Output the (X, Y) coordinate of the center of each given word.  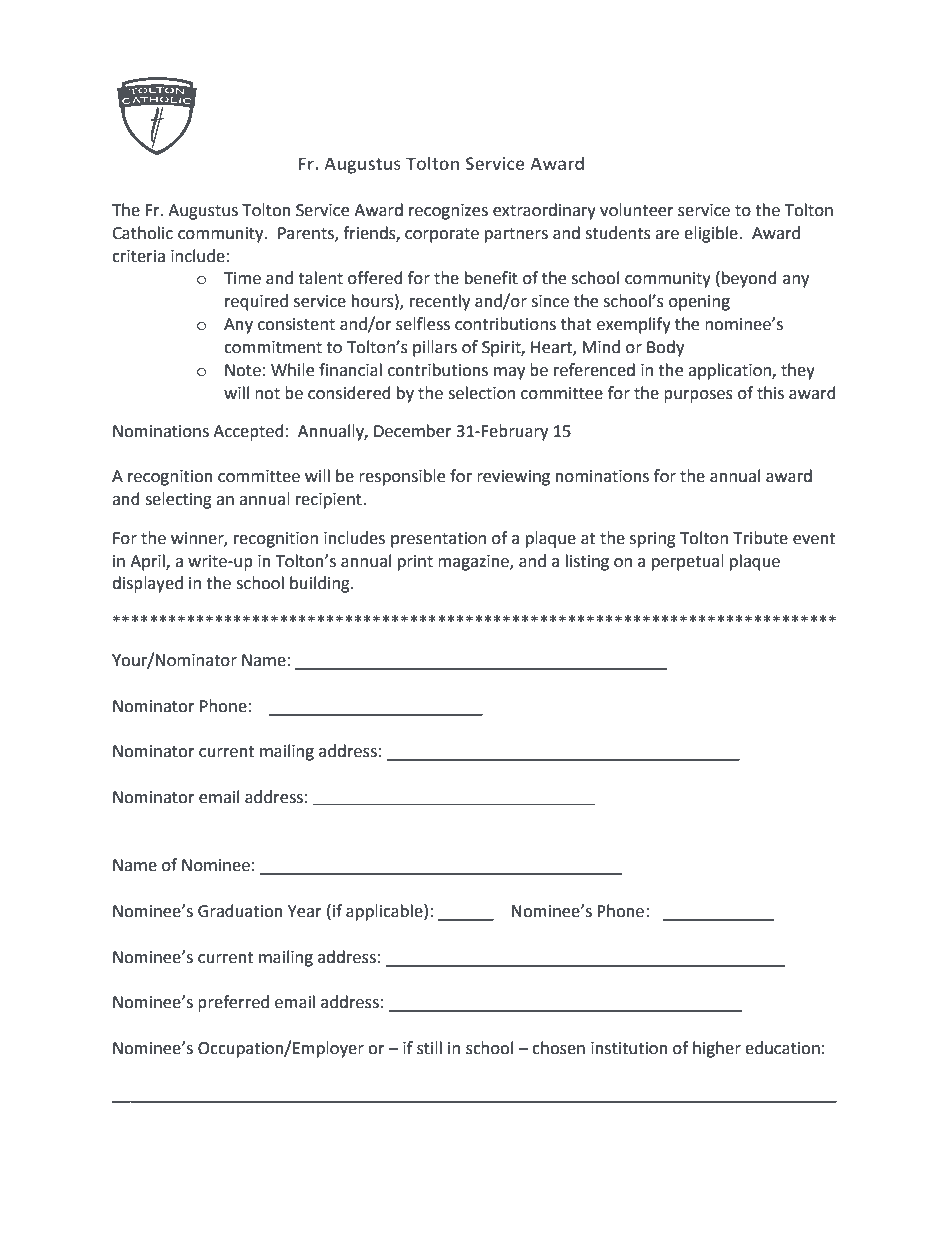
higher (717, 1049)
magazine (474, 563)
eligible (712, 234)
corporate (442, 235)
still (429, 1048)
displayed (147, 584)
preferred (233, 1003)
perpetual (688, 562)
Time (242, 278)
